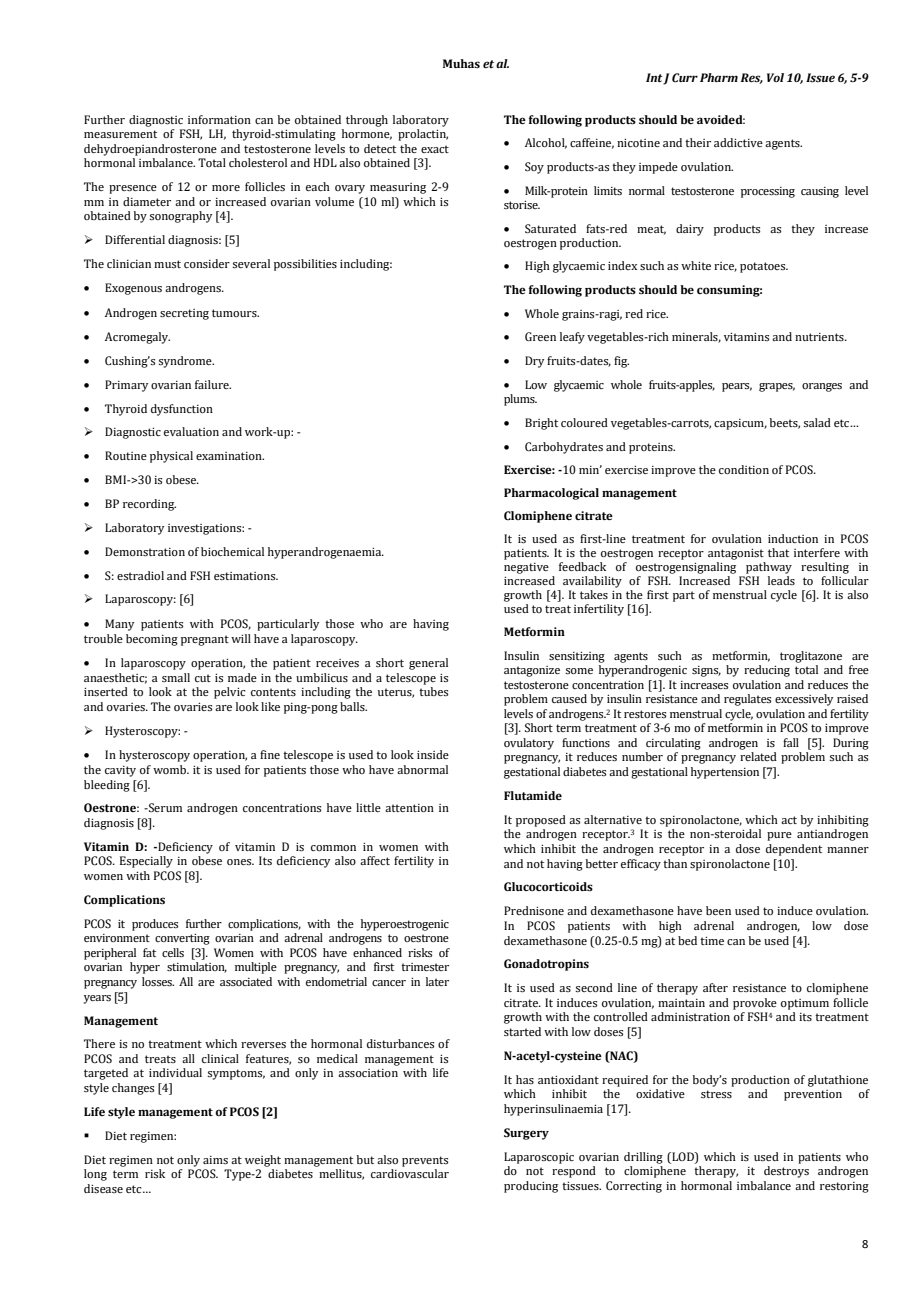 The image size is (924, 1308). I want to click on exact, so click(435, 149).
